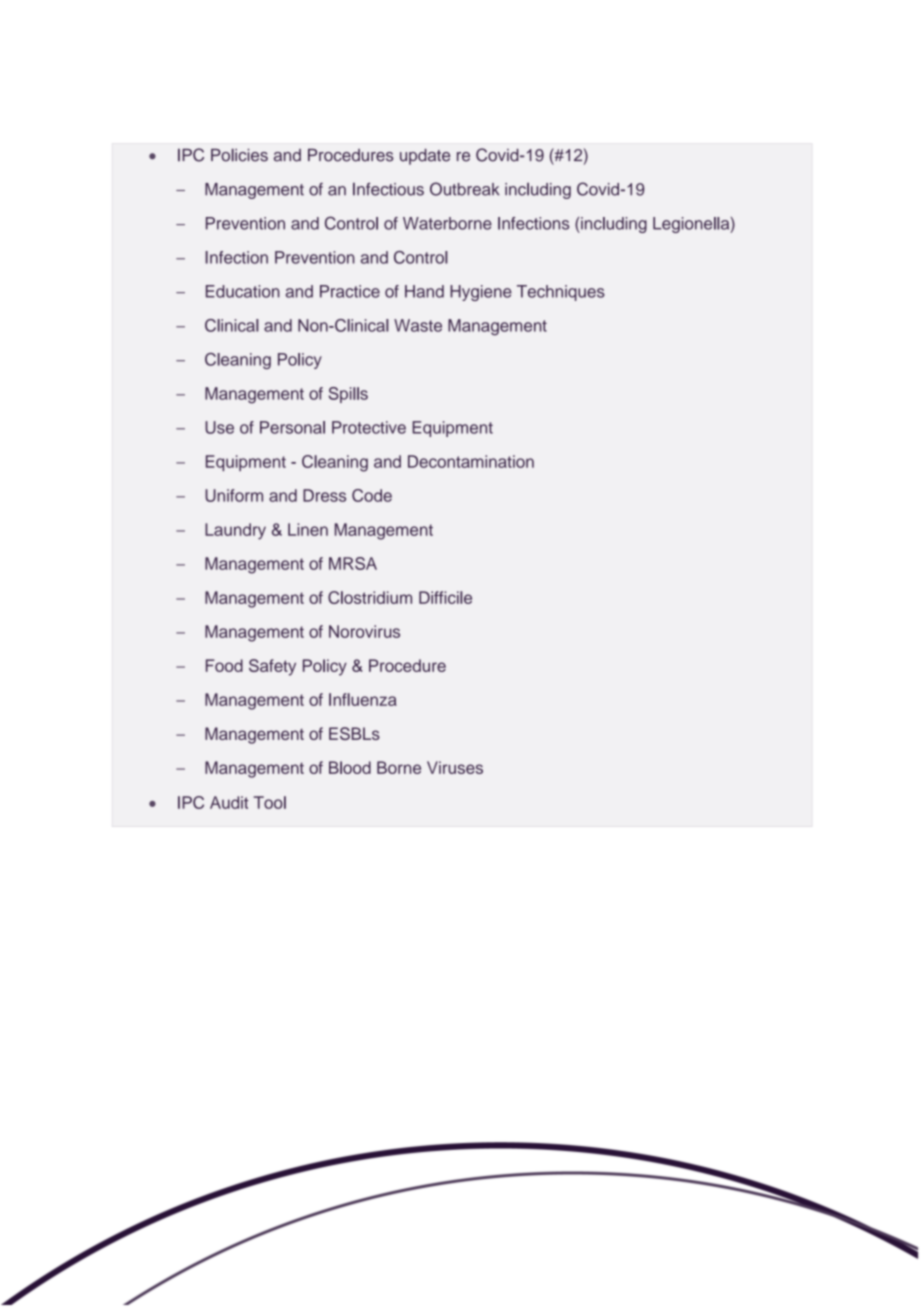  Describe the element at coordinates (270, 802) in the screenshot. I see `Tool` at that location.
